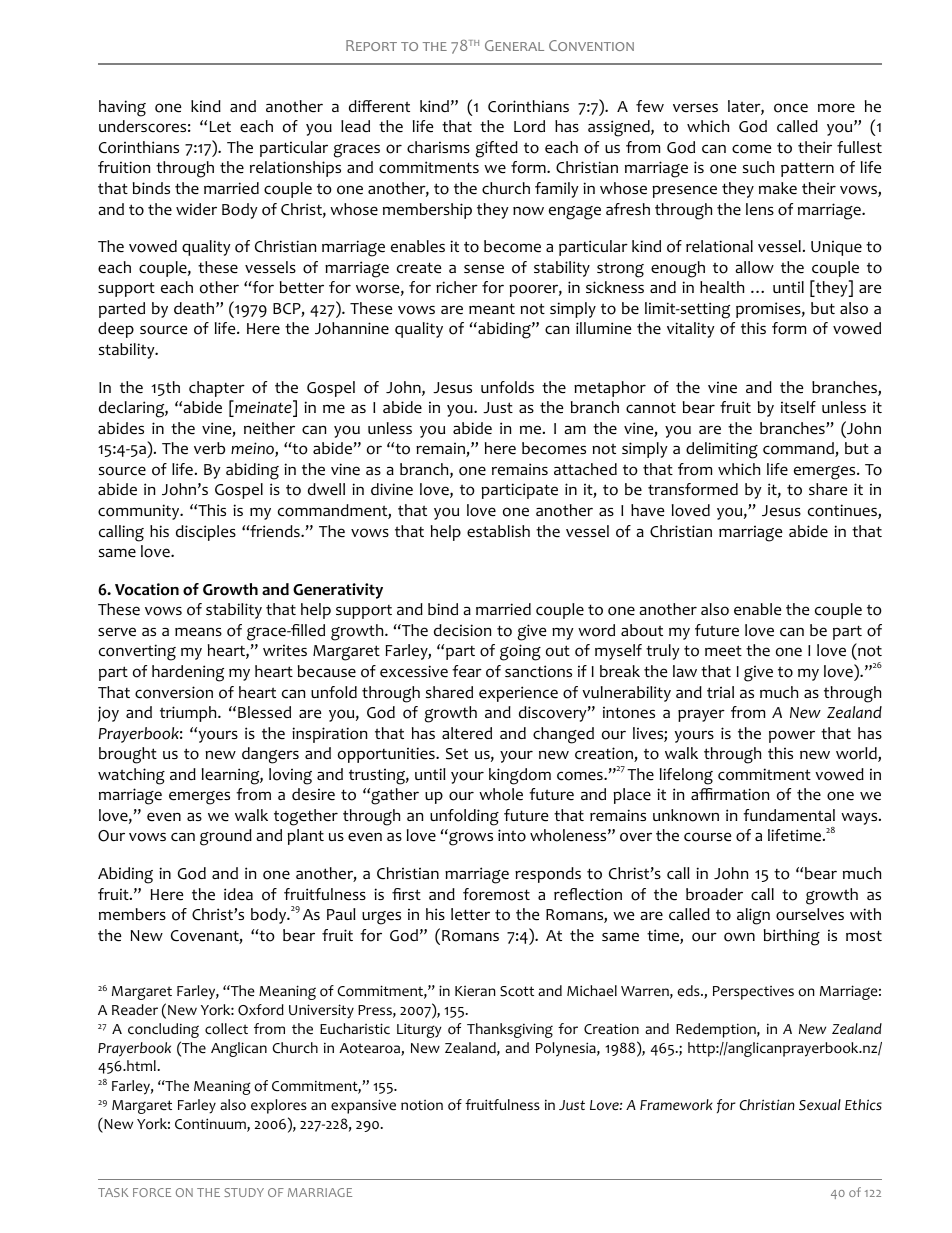 The image size is (952, 1233). What do you see at coordinates (529, 126) in the screenshot?
I see `Lord` at bounding box center [529, 126].
